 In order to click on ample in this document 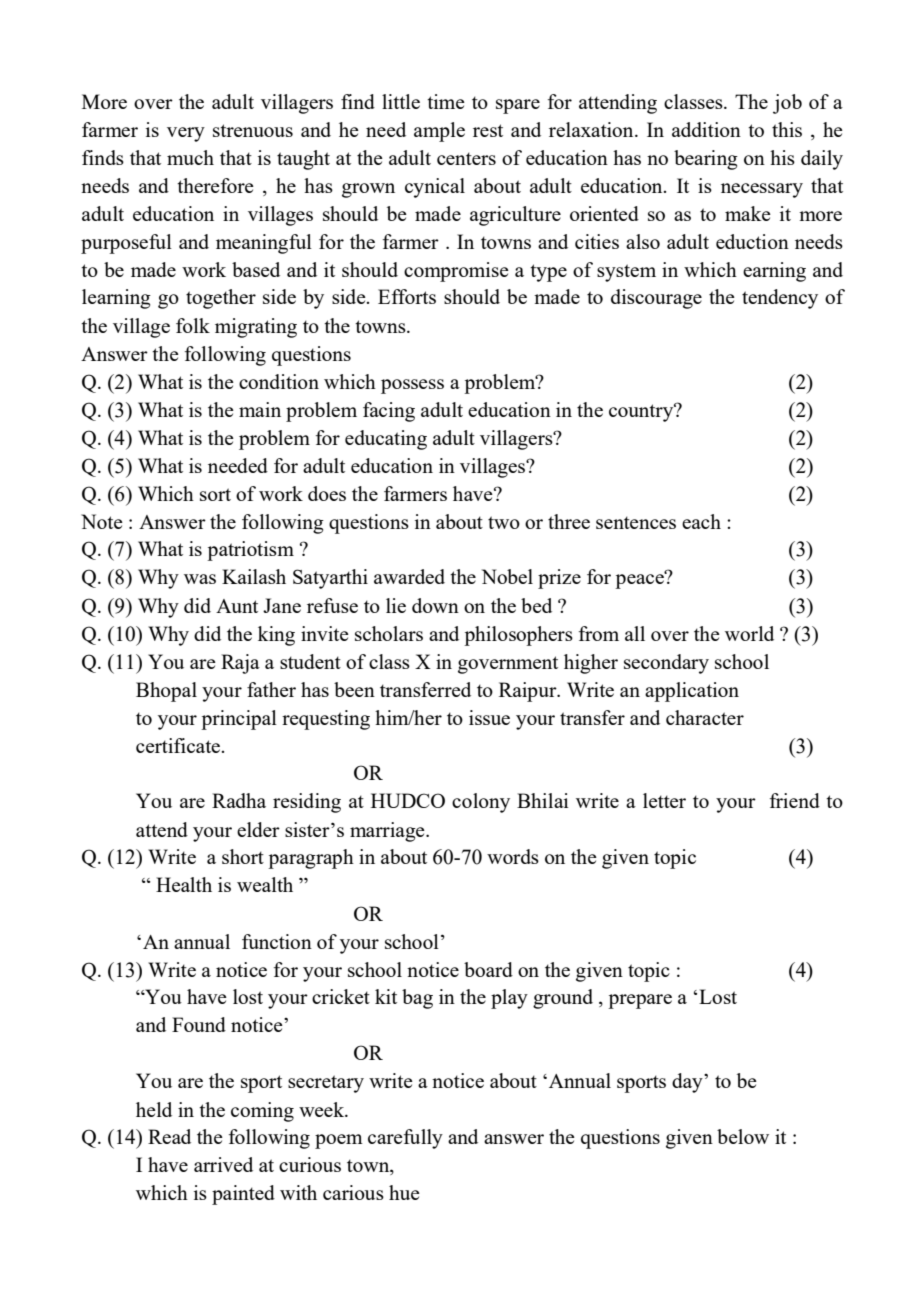, I will do `click(439, 132)`.
